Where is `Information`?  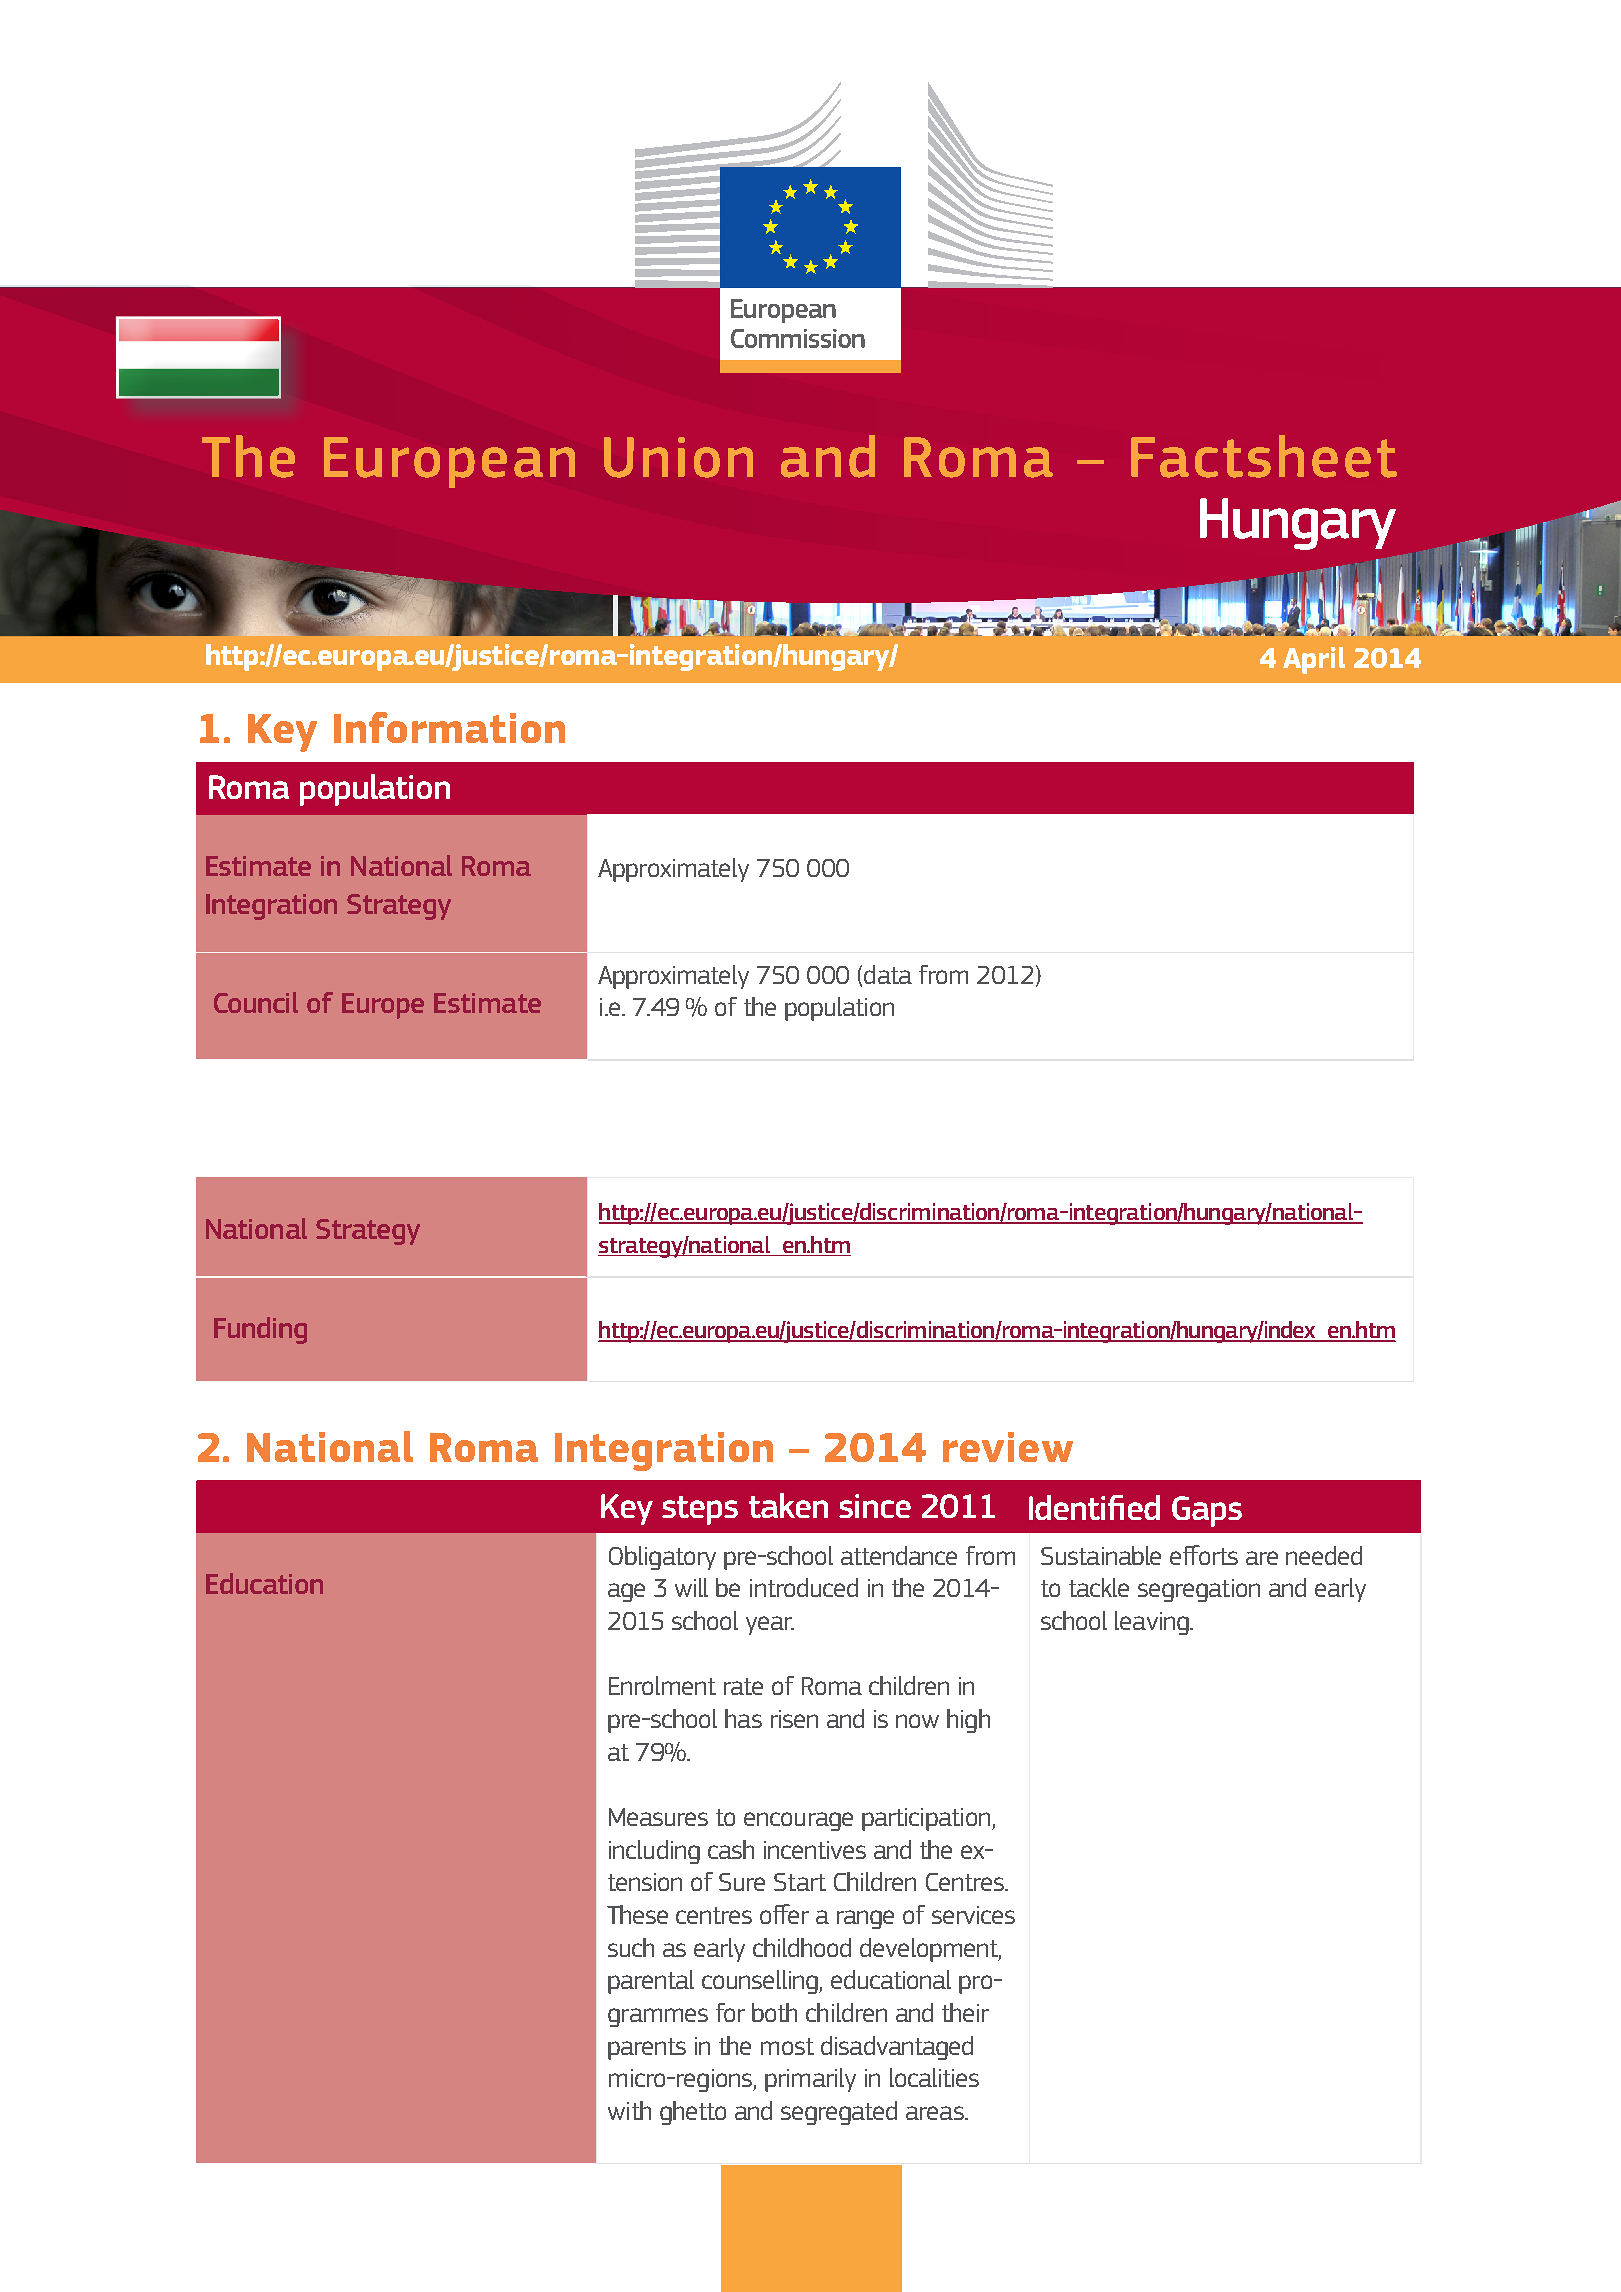
Information is located at coordinates (449, 727).
